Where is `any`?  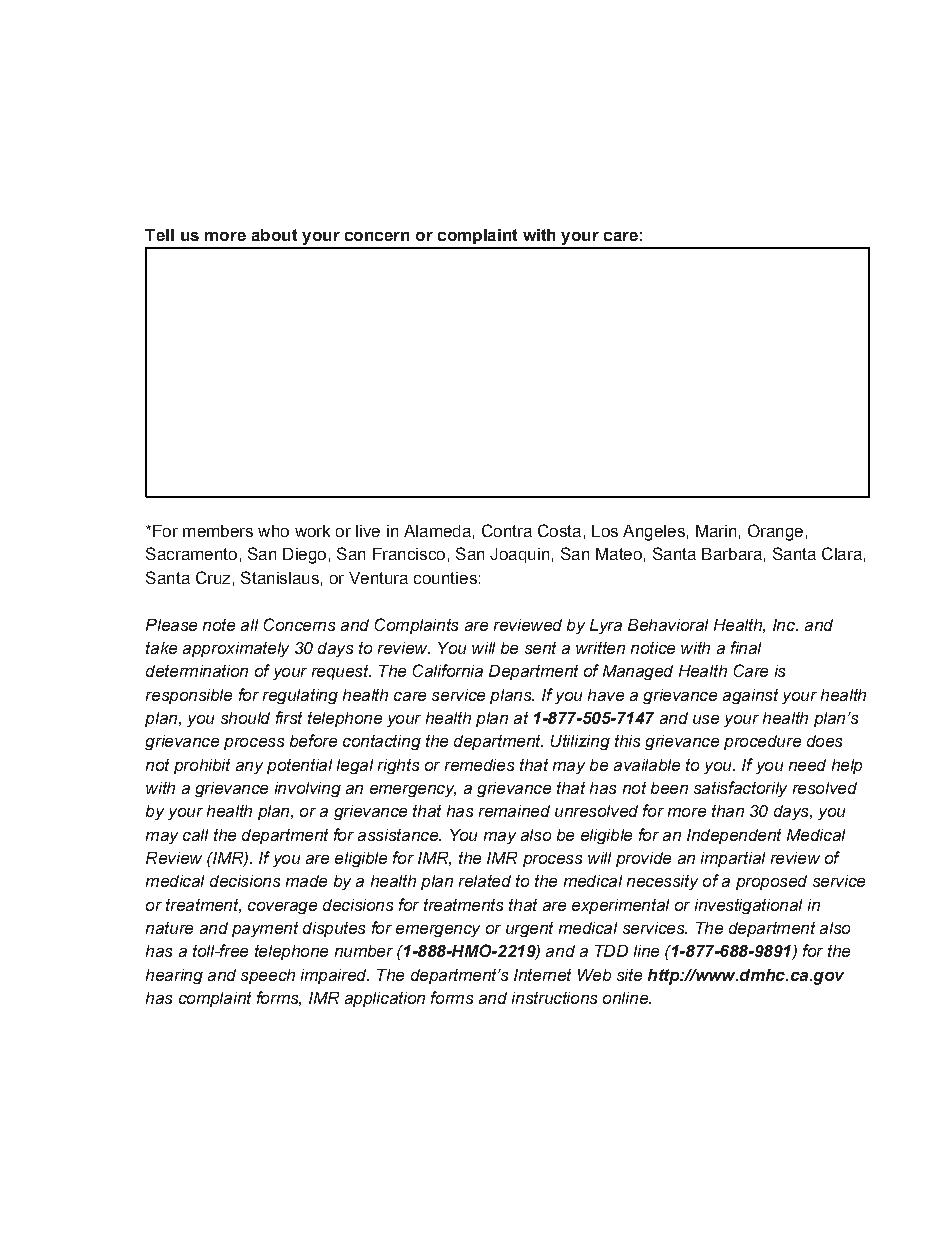
any is located at coordinates (249, 768).
